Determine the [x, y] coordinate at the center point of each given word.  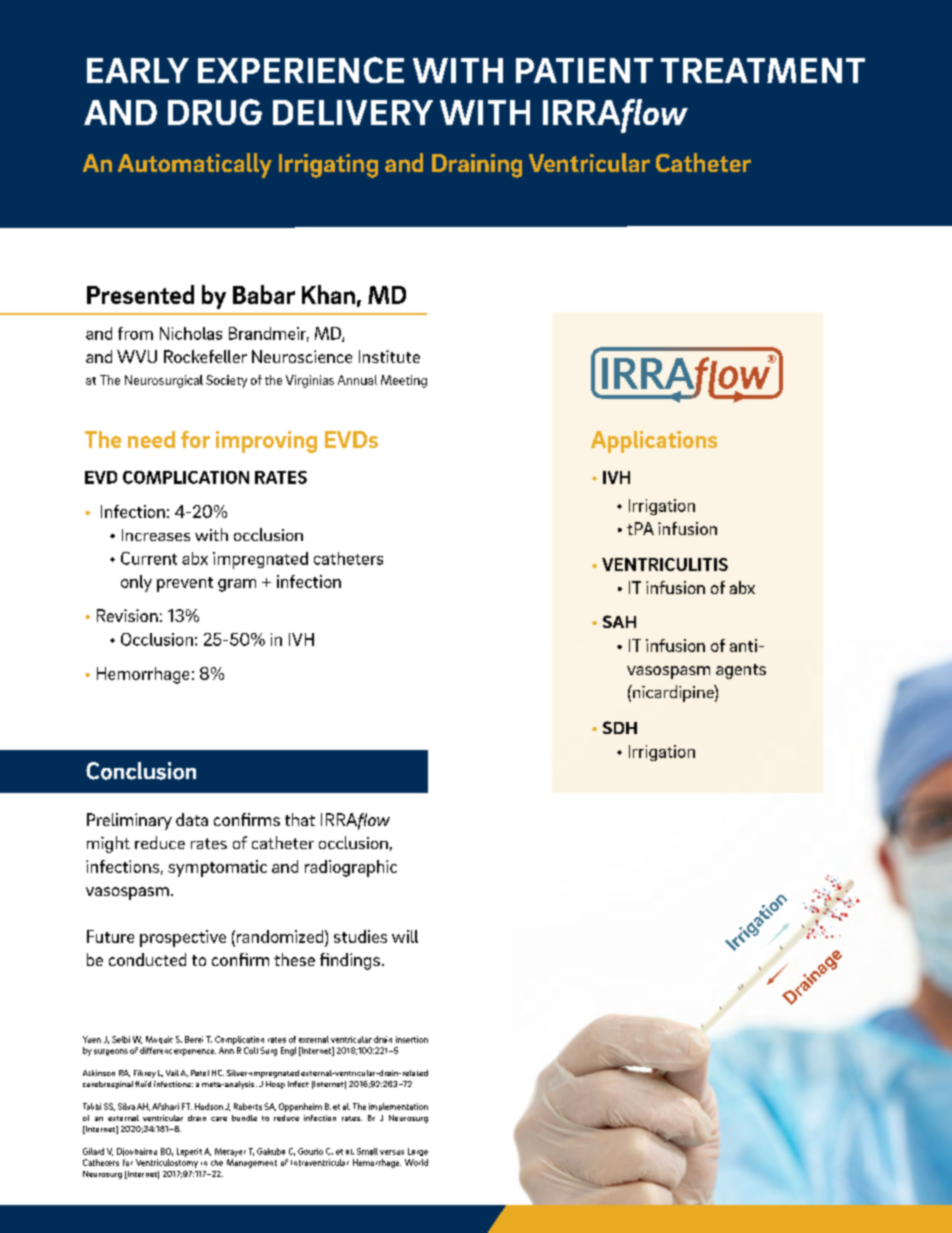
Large [418, 1152]
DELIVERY [353, 112]
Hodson [209, 1106]
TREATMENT [763, 70]
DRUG [215, 112]
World [416, 1162]
